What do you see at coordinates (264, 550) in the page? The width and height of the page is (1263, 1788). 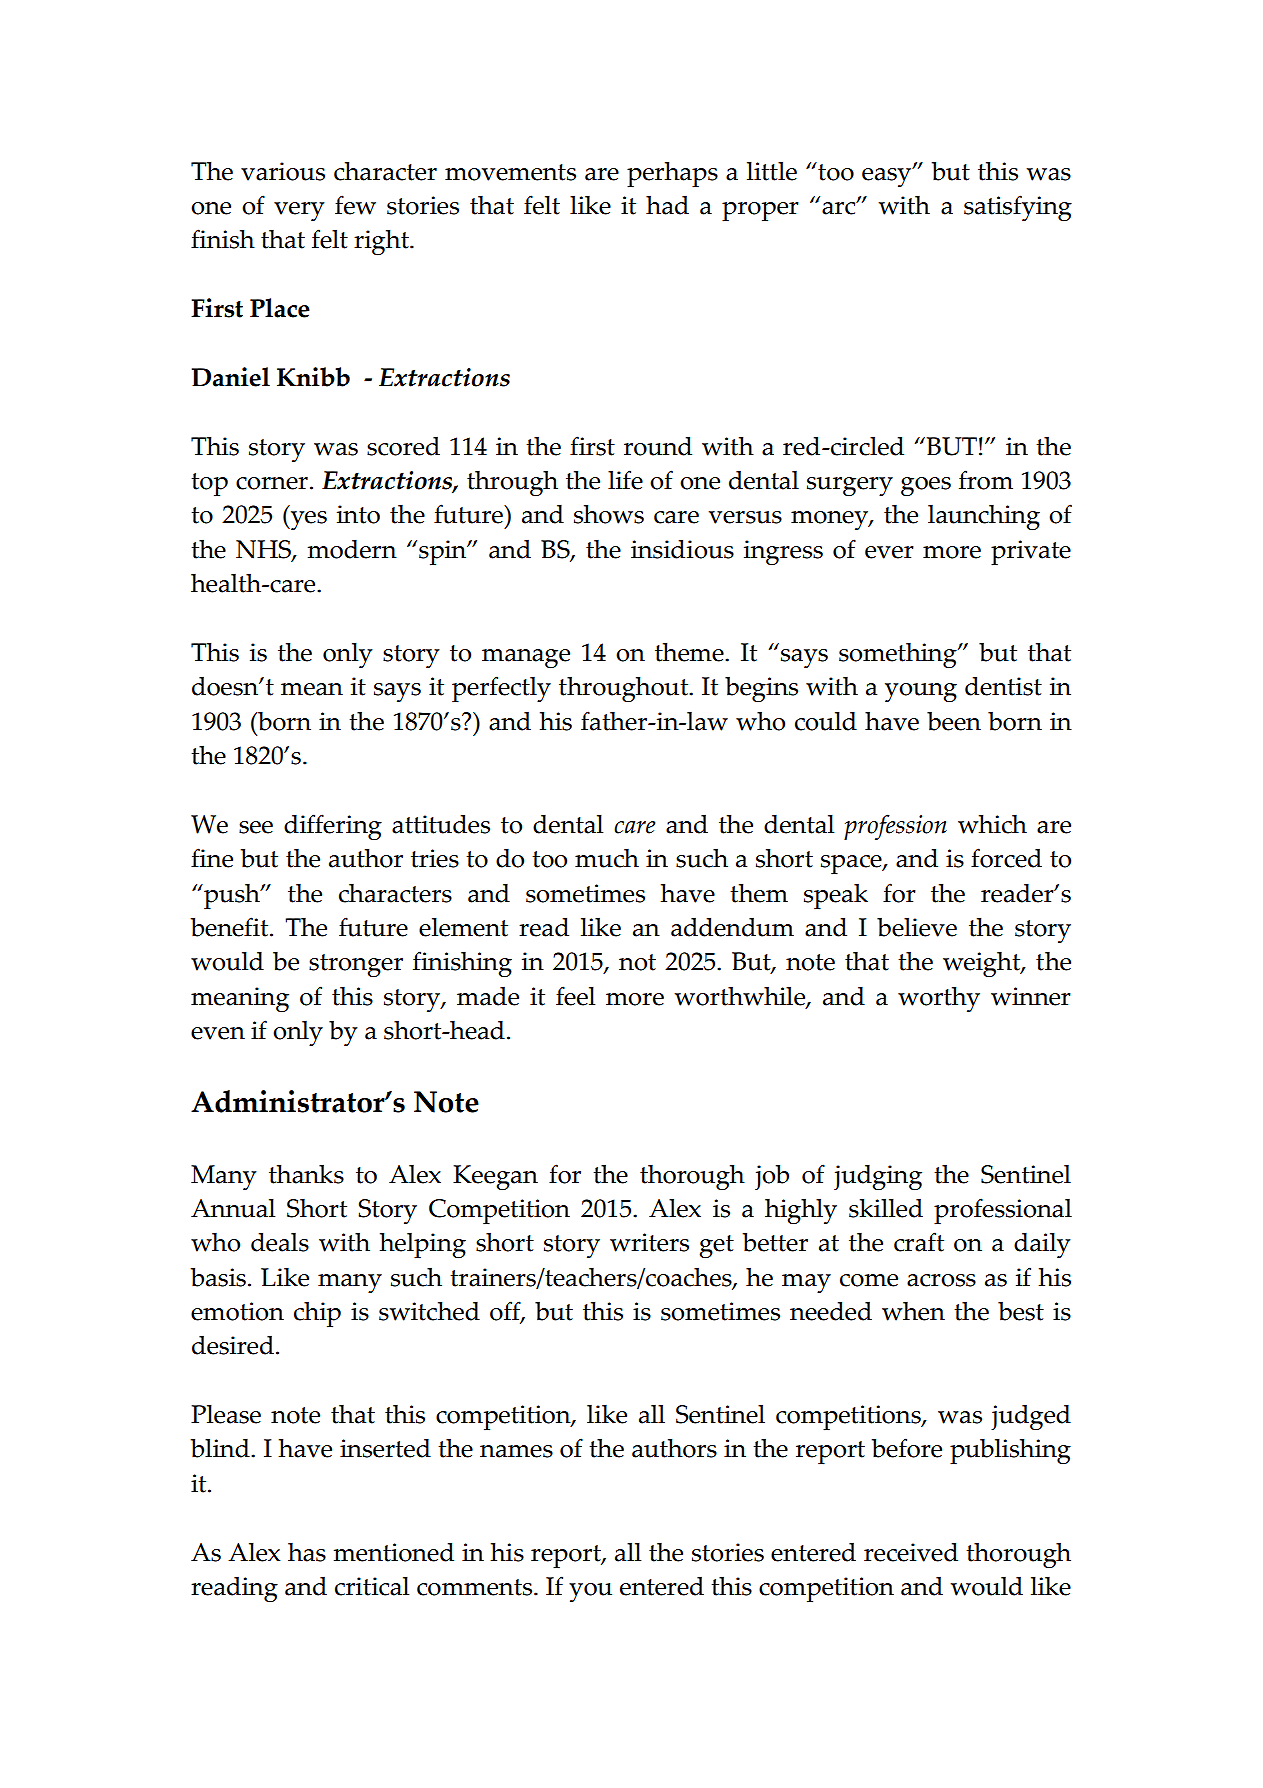 I see `NHS` at bounding box center [264, 550].
